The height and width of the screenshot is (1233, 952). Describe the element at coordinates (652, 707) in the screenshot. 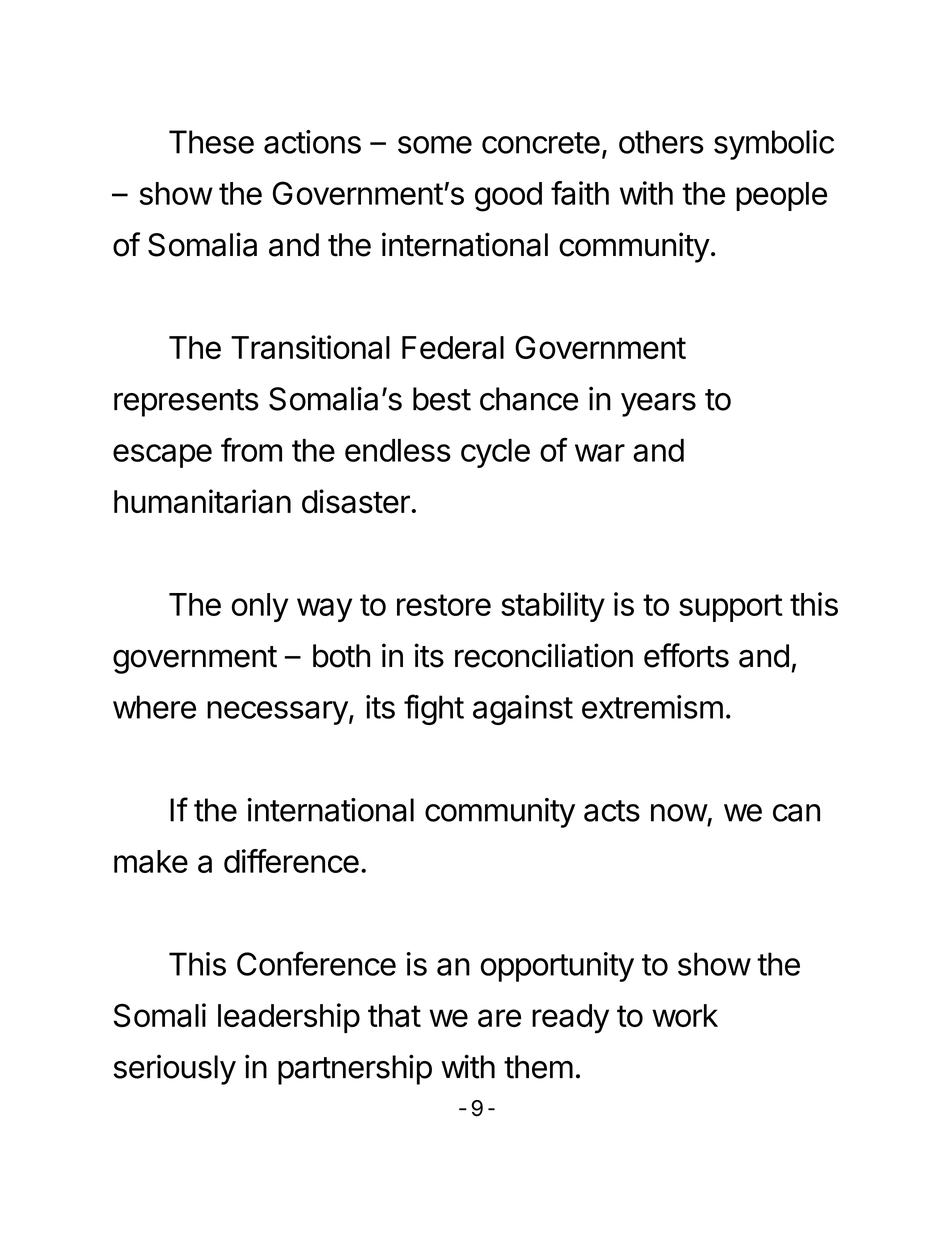

I see `extremism` at that location.
